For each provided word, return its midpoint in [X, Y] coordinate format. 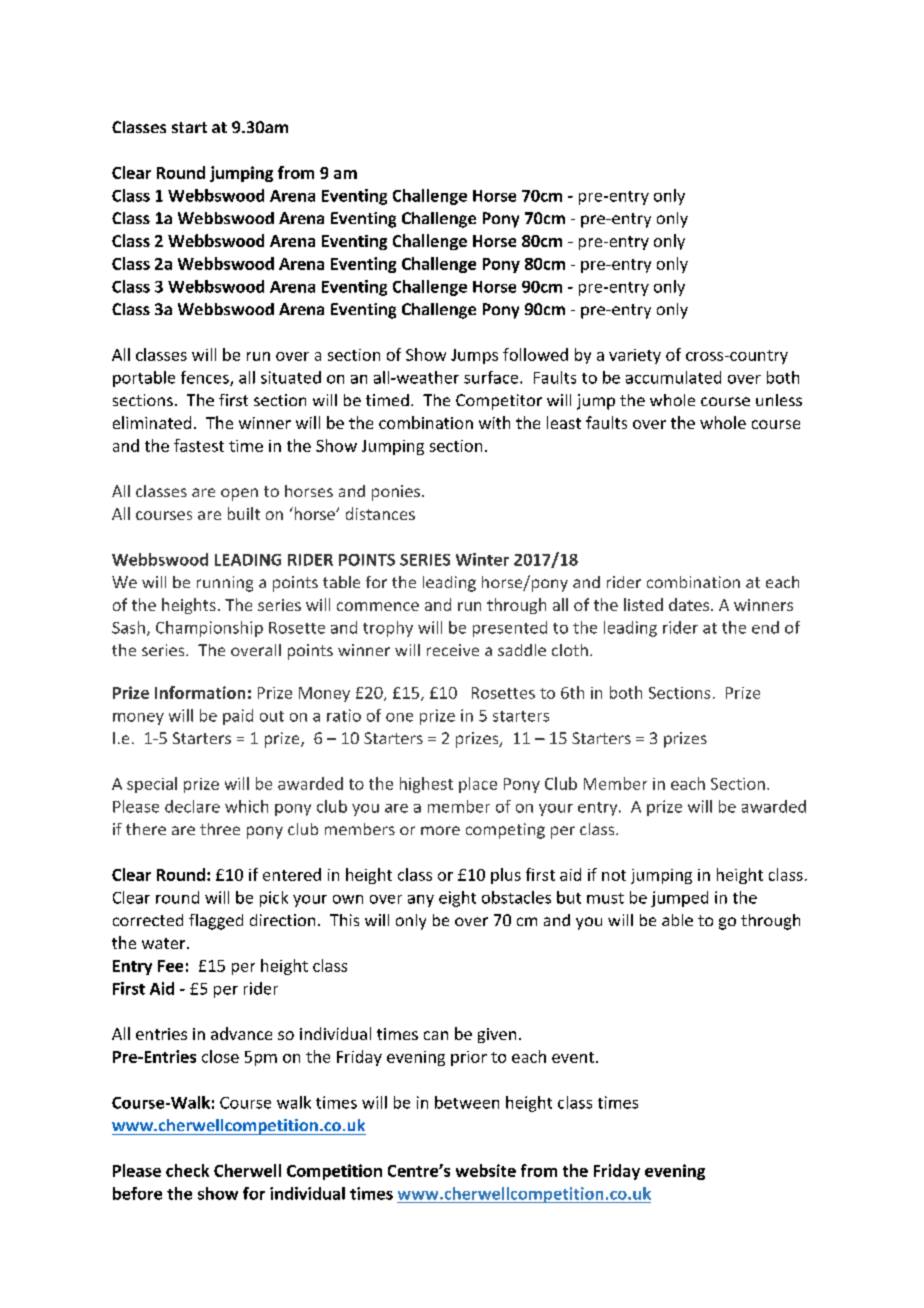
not [614, 875]
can [436, 1035]
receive [453, 650]
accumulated [673, 377]
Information [200, 692]
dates [689, 604]
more [440, 830]
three [220, 829]
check [187, 1170]
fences [206, 378]
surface [492, 377]
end [765, 627]
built [244, 513]
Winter [482, 559]
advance [241, 1033]
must [605, 898]
